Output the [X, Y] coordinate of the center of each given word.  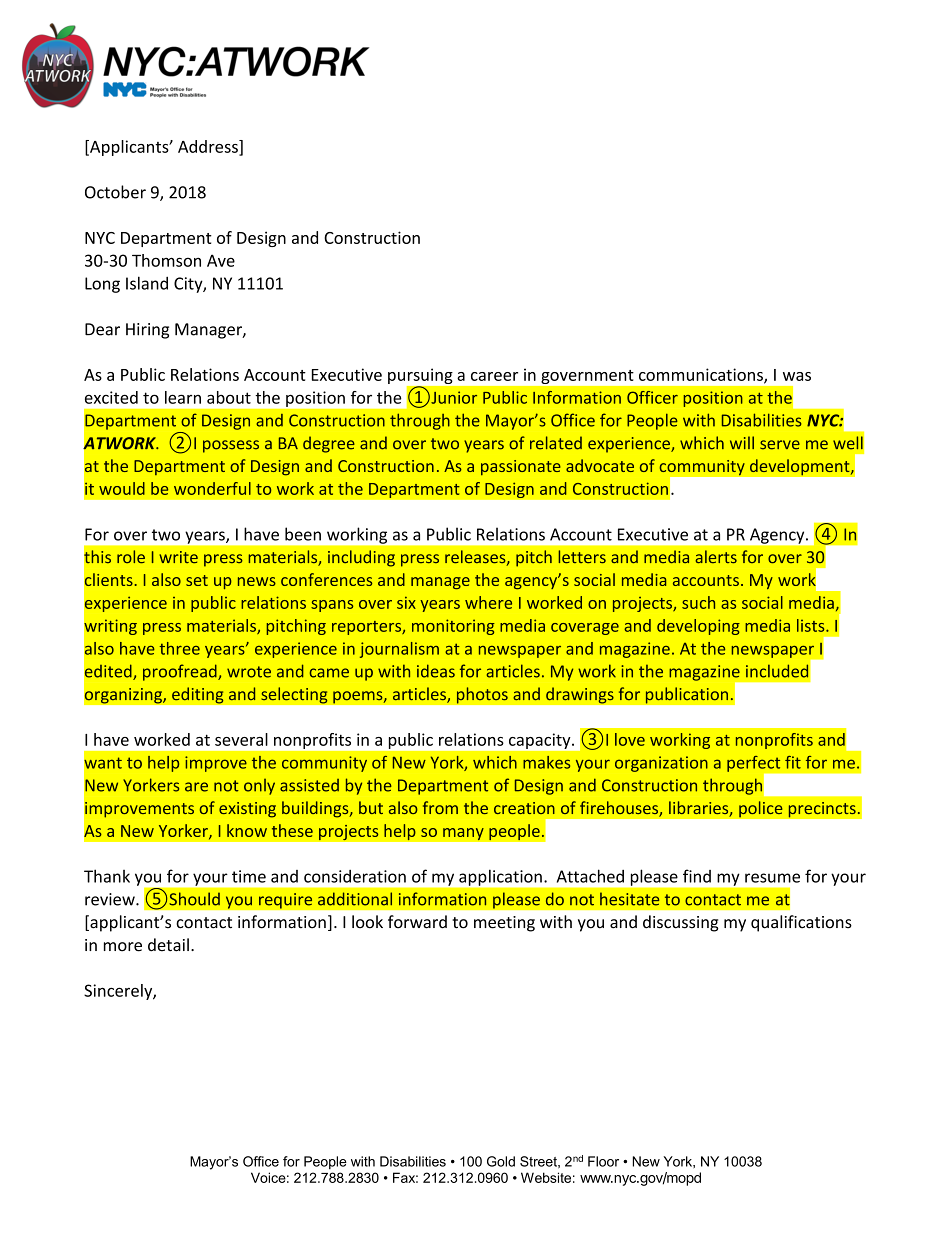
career [494, 376]
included [777, 671]
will [742, 442]
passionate [521, 467]
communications [702, 375]
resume [772, 878]
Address [209, 147]
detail [168, 945]
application [500, 878]
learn [183, 397]
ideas [436, 671]
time [249, 876]
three [179, 648]
